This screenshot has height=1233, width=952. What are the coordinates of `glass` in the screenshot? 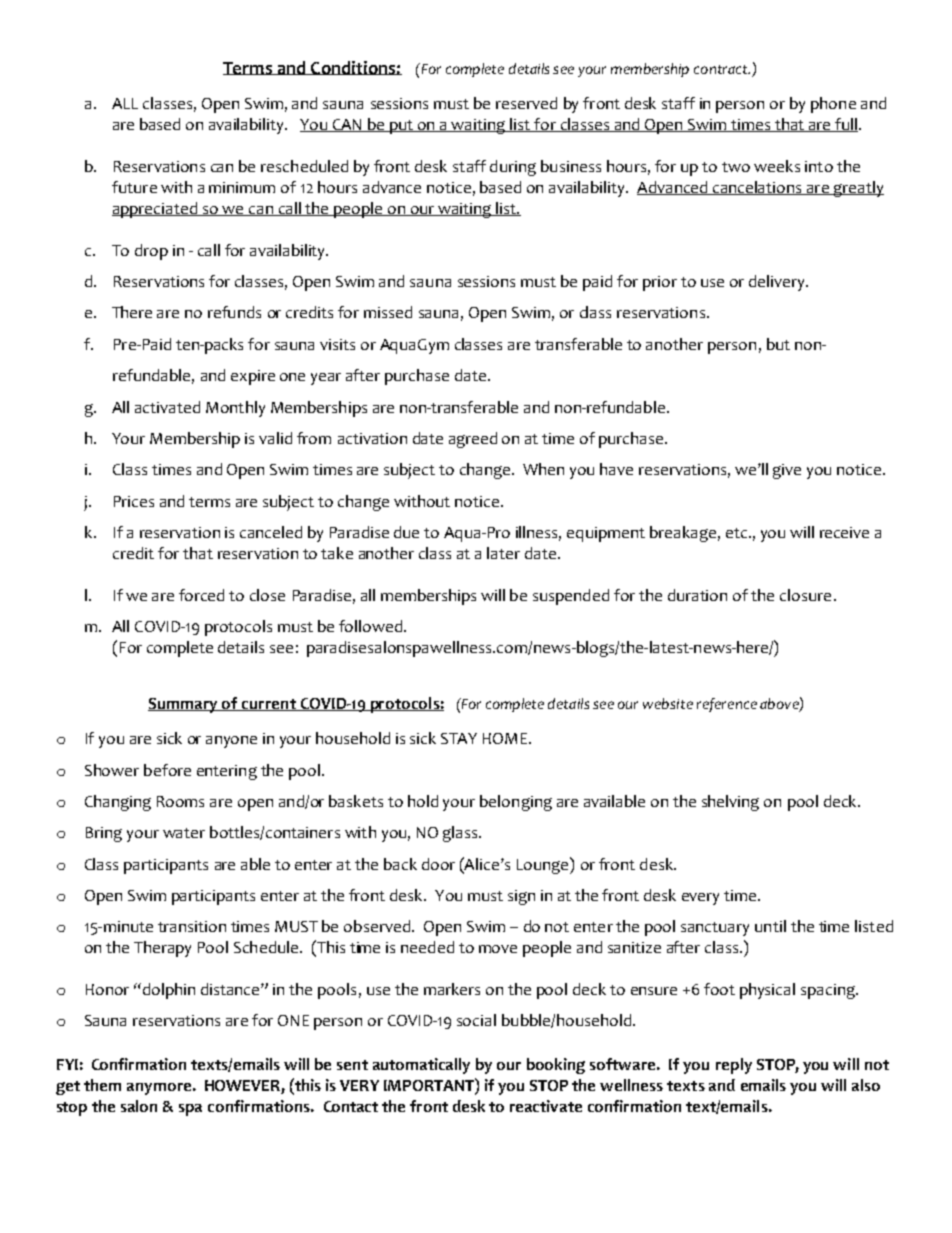 It's located at (461, 834).
